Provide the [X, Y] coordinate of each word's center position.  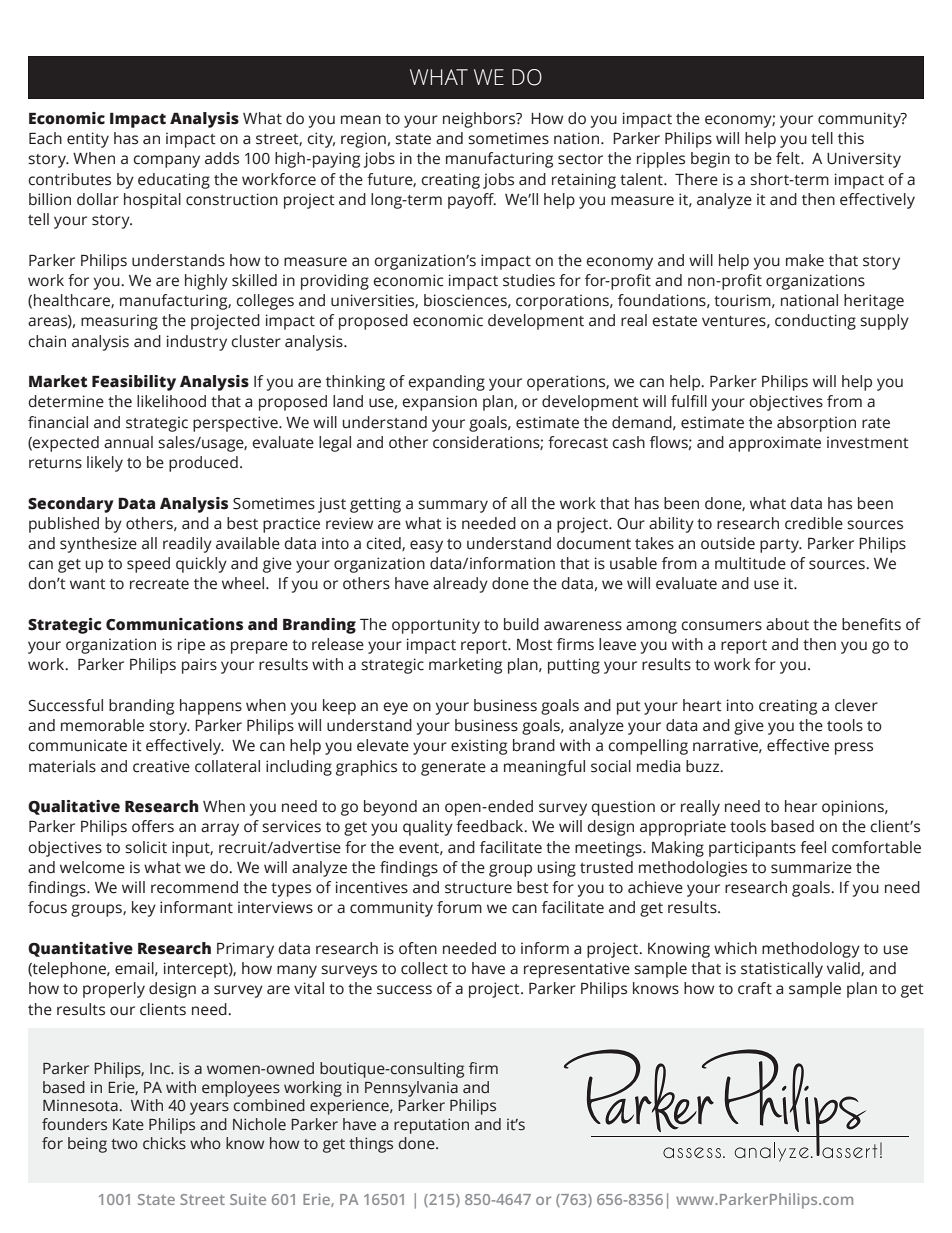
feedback [491, 826]
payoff [472, 201]
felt [789, 158]
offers [153, 826]
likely [105, 464]
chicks [164, 1143]
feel [813, 847]
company [166, 161]
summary [453, 506]
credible [814, 523]
